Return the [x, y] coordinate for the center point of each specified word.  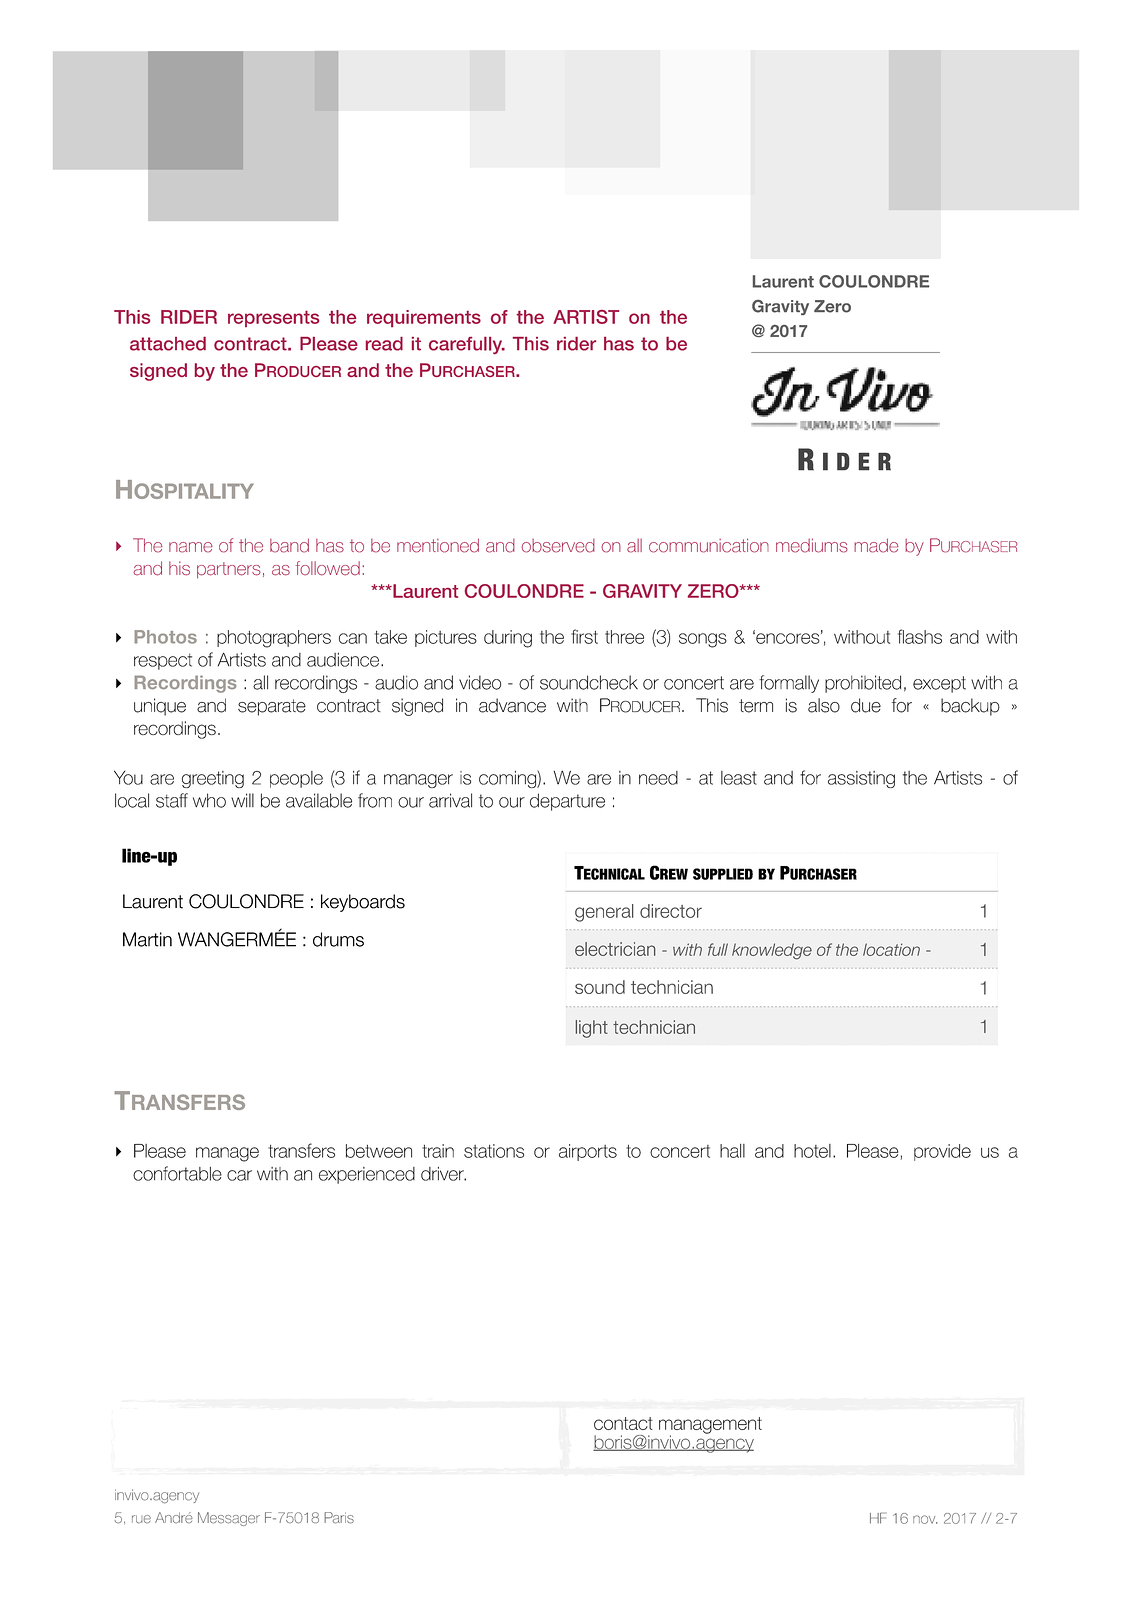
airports [588, 1152]
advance [512, 705]
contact [623, 1423]
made [876, 545]
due [866, 705]
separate [272, 707]
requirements [424, 318]
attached [168, 344]
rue [141, 1519]
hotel [812, 1151]
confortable [177, 1173]
